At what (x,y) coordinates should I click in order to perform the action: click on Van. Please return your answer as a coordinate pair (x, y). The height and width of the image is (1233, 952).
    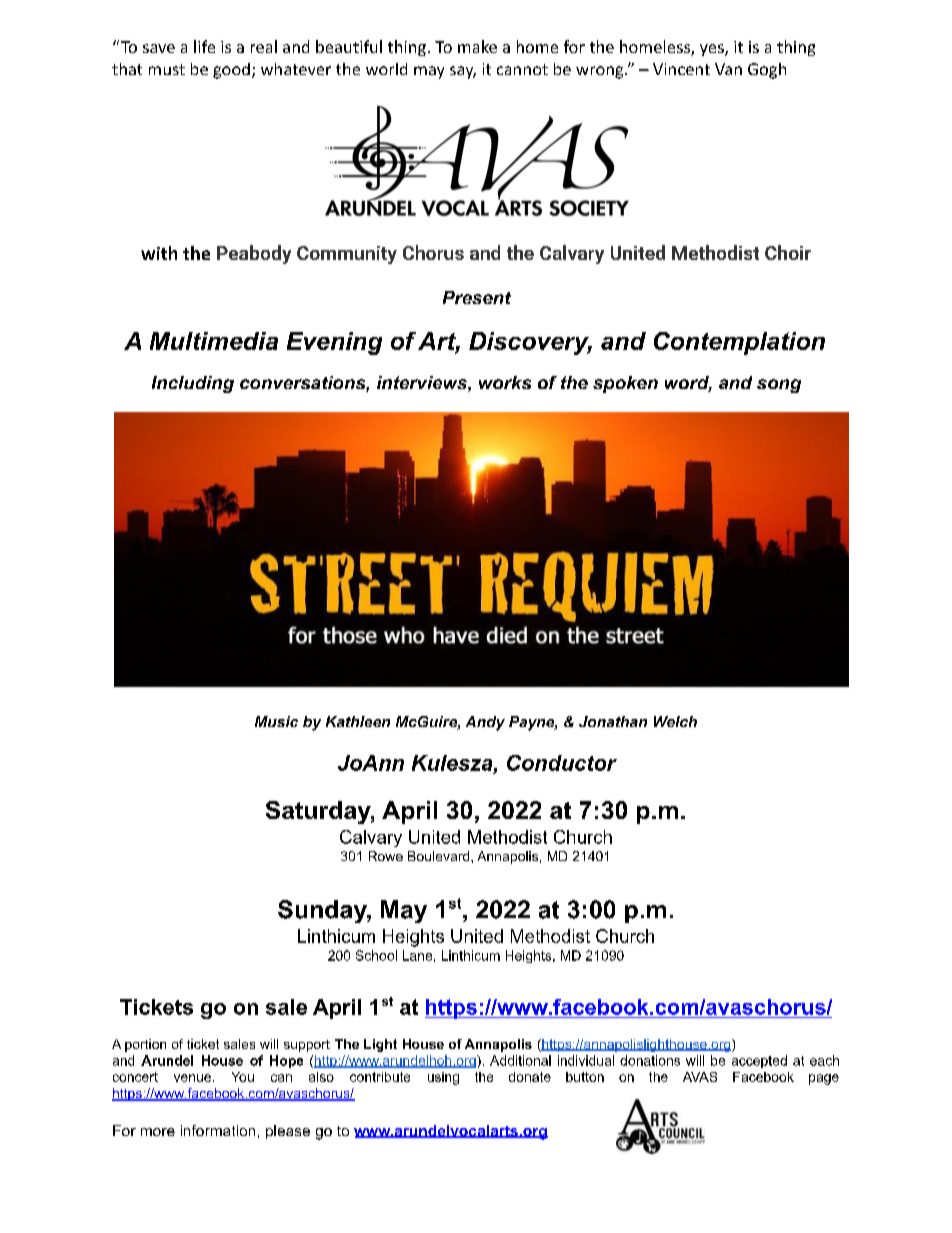
    Looking at the image, I should click on (728, 69).
